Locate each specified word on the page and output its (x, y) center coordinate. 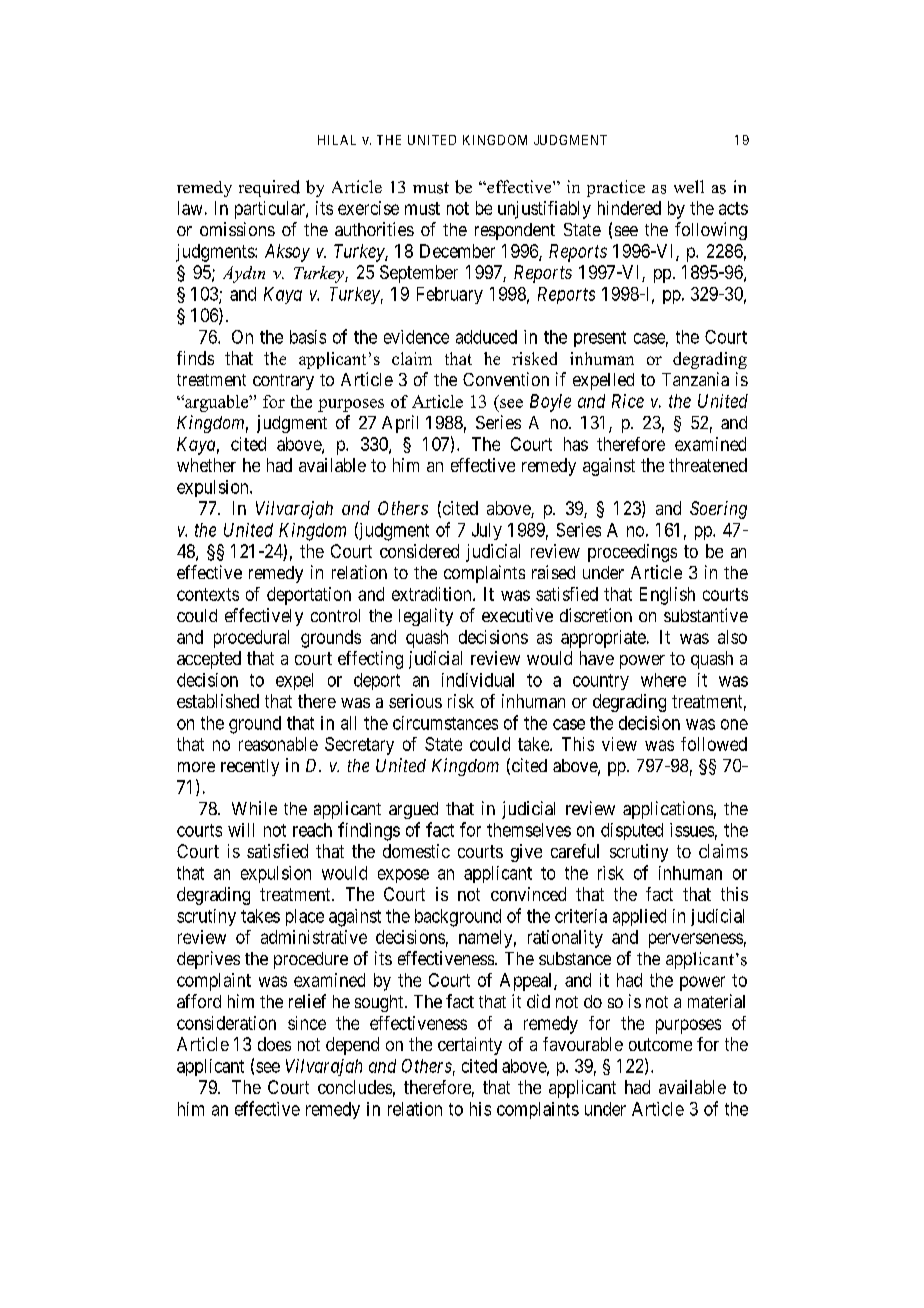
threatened (708, 465)
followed (714, 744)
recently (250, 767)
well (689, 186)
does (274, 1044)
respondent (515, 231)
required (269, 188)
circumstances (445, 723)
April (400, 424)
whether (206, 465)
